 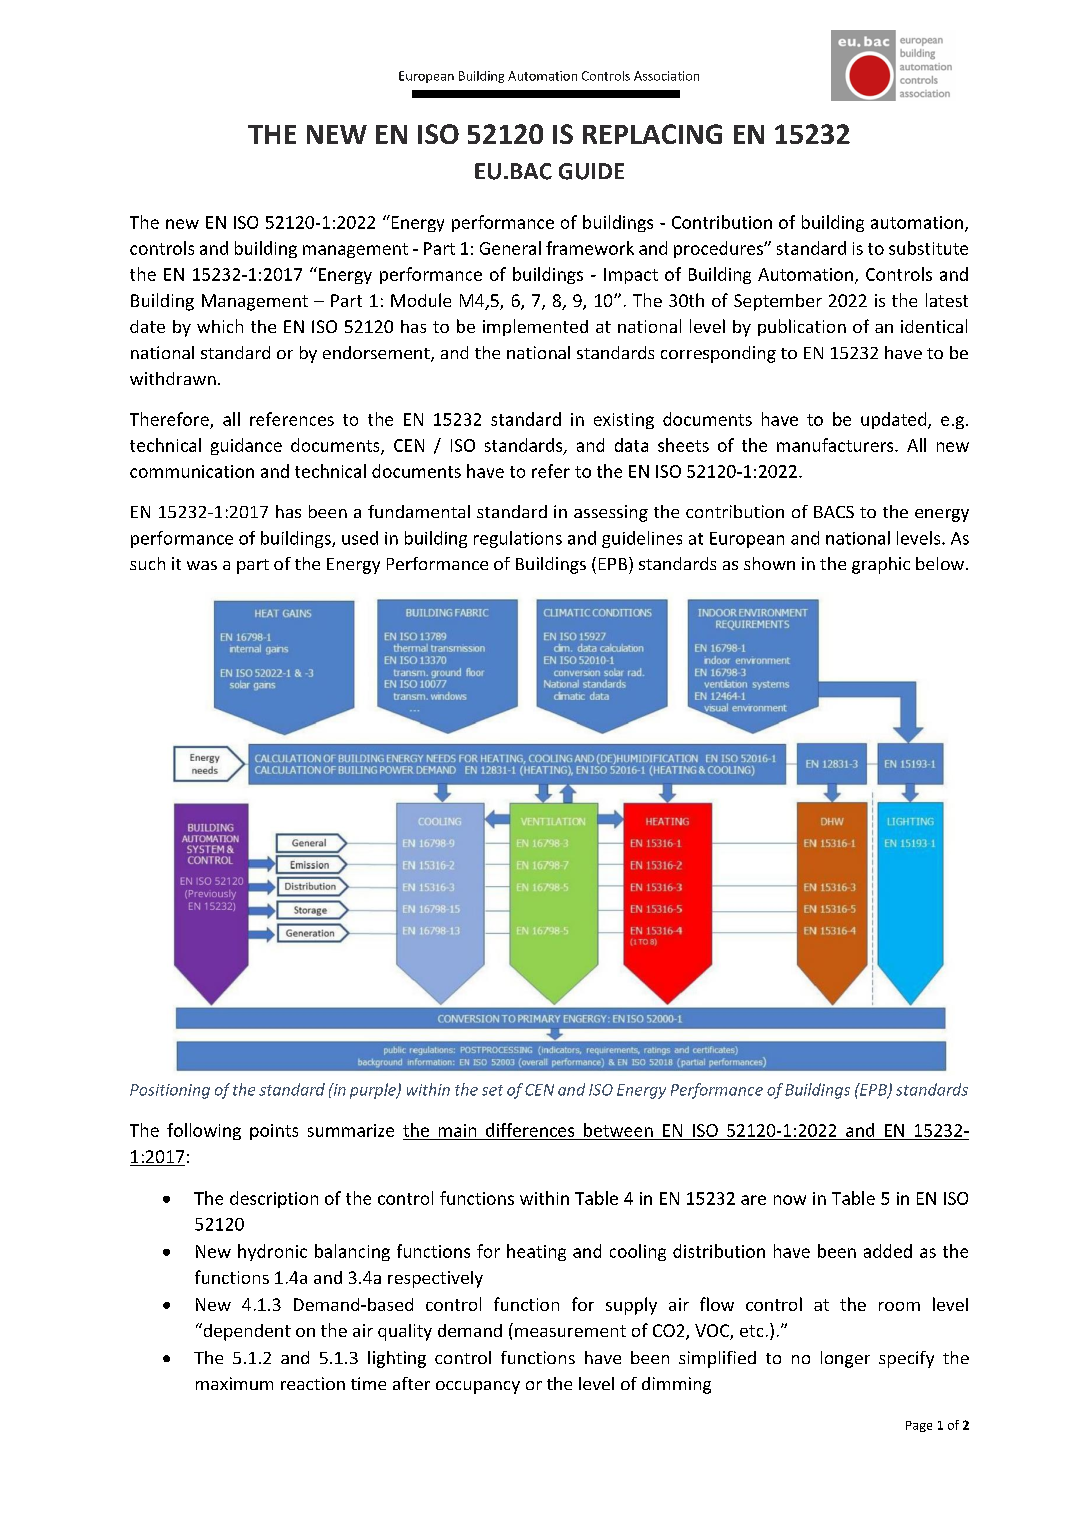 I want to click on Positioning, so click(x=170, y=1091).
